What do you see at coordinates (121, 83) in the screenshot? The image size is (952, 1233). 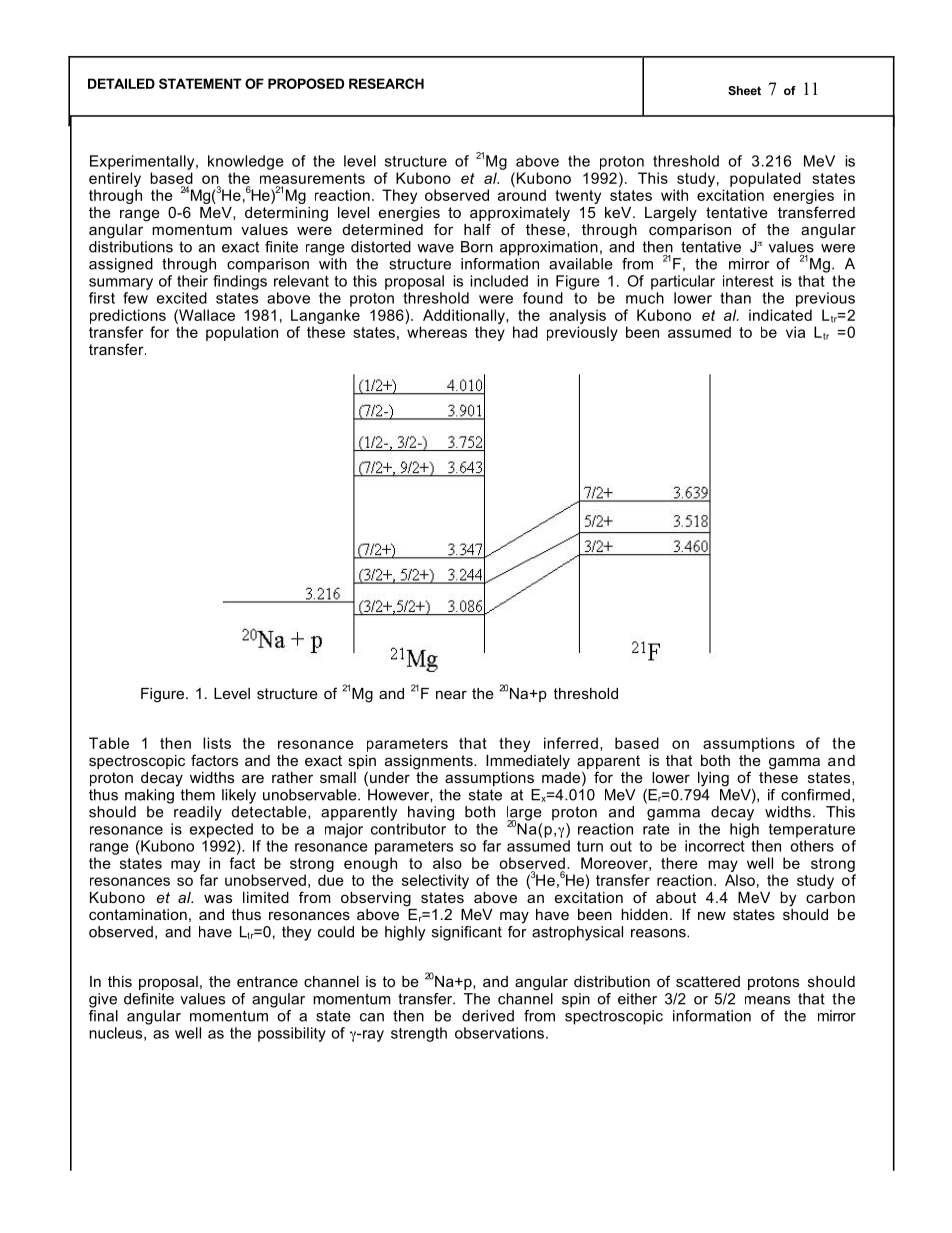 I see `DETAILED` at bounding box center [121, 83].
